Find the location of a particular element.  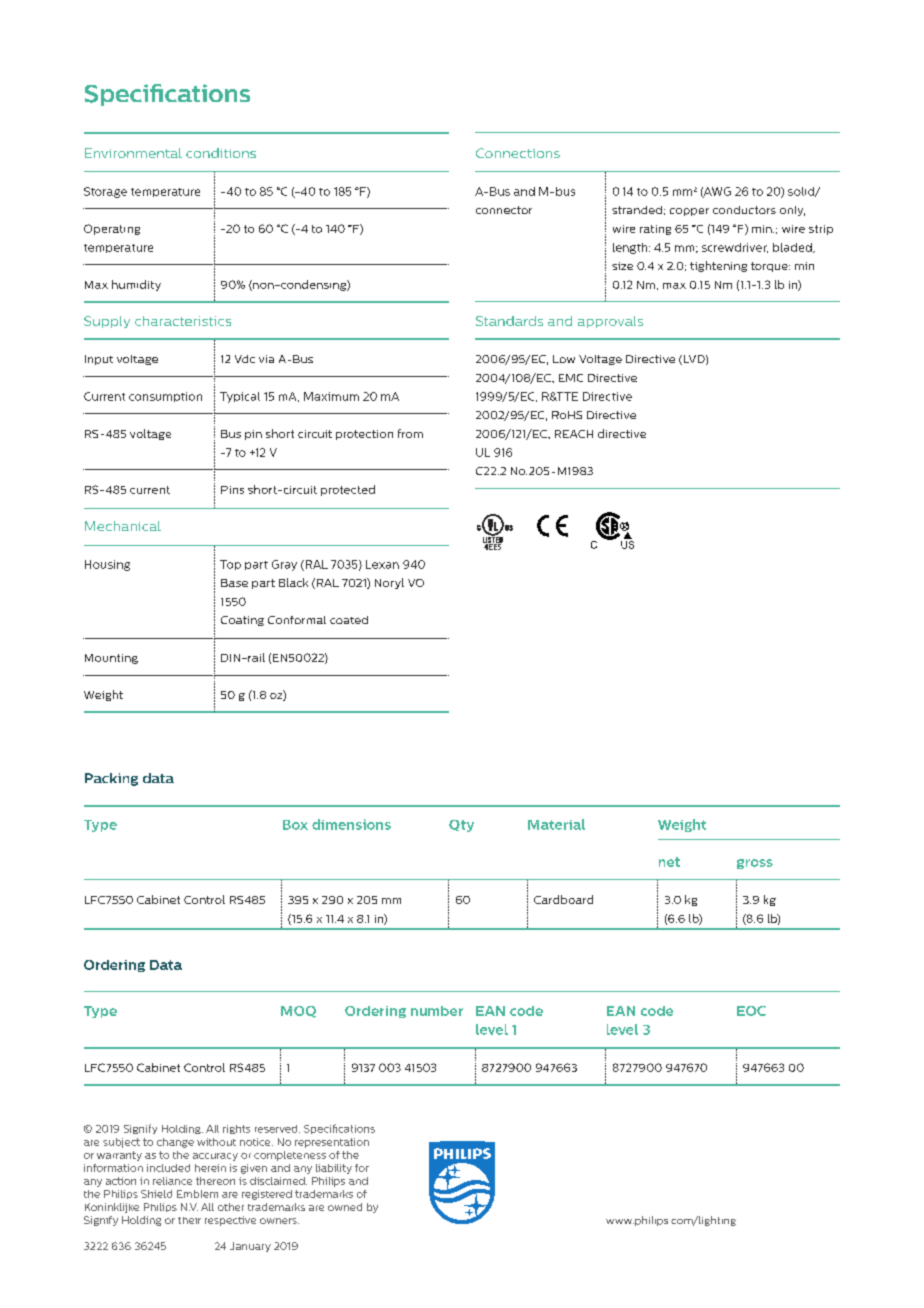

Lexan is located at coordinates (382, 564).
